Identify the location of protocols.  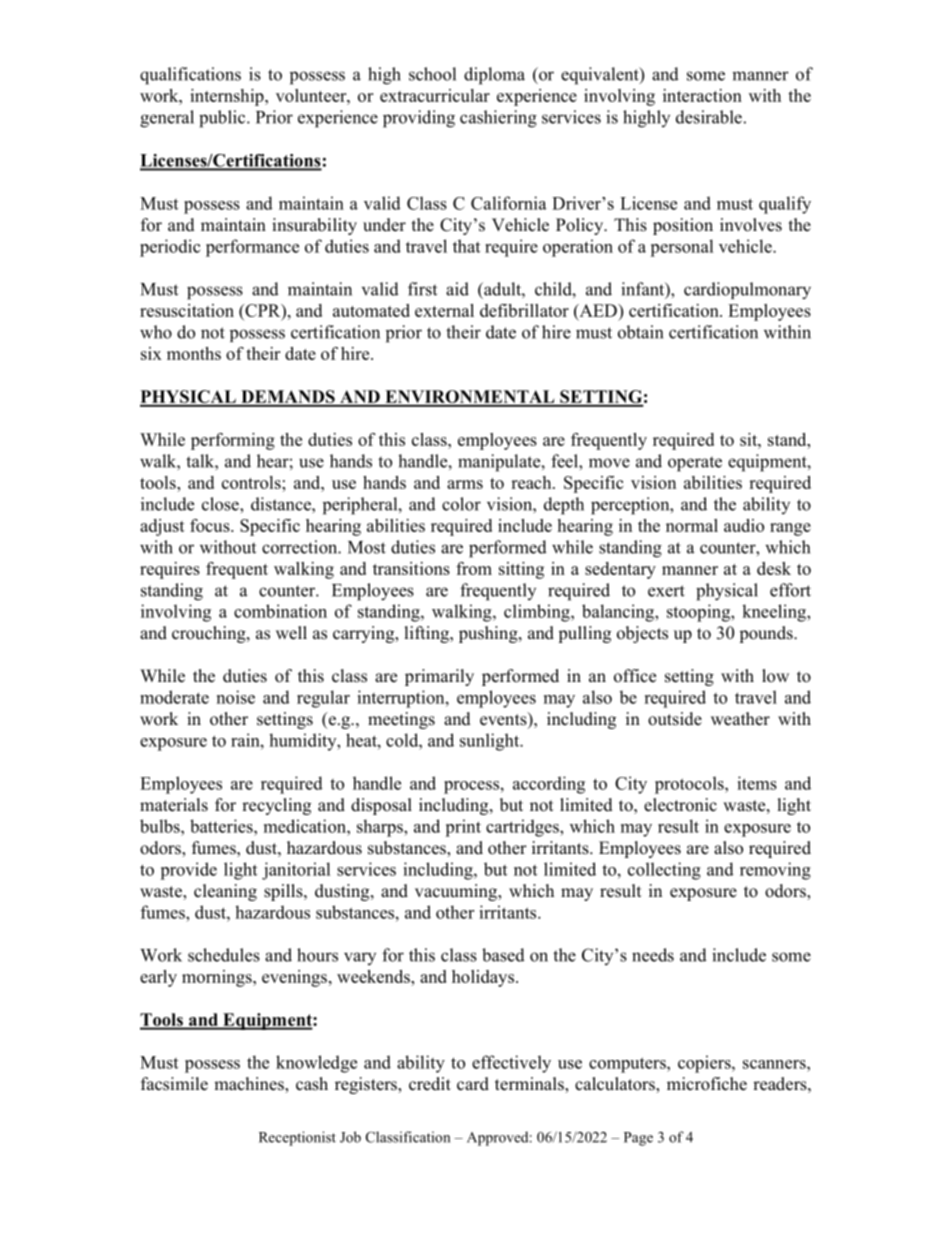
(690, 785).
